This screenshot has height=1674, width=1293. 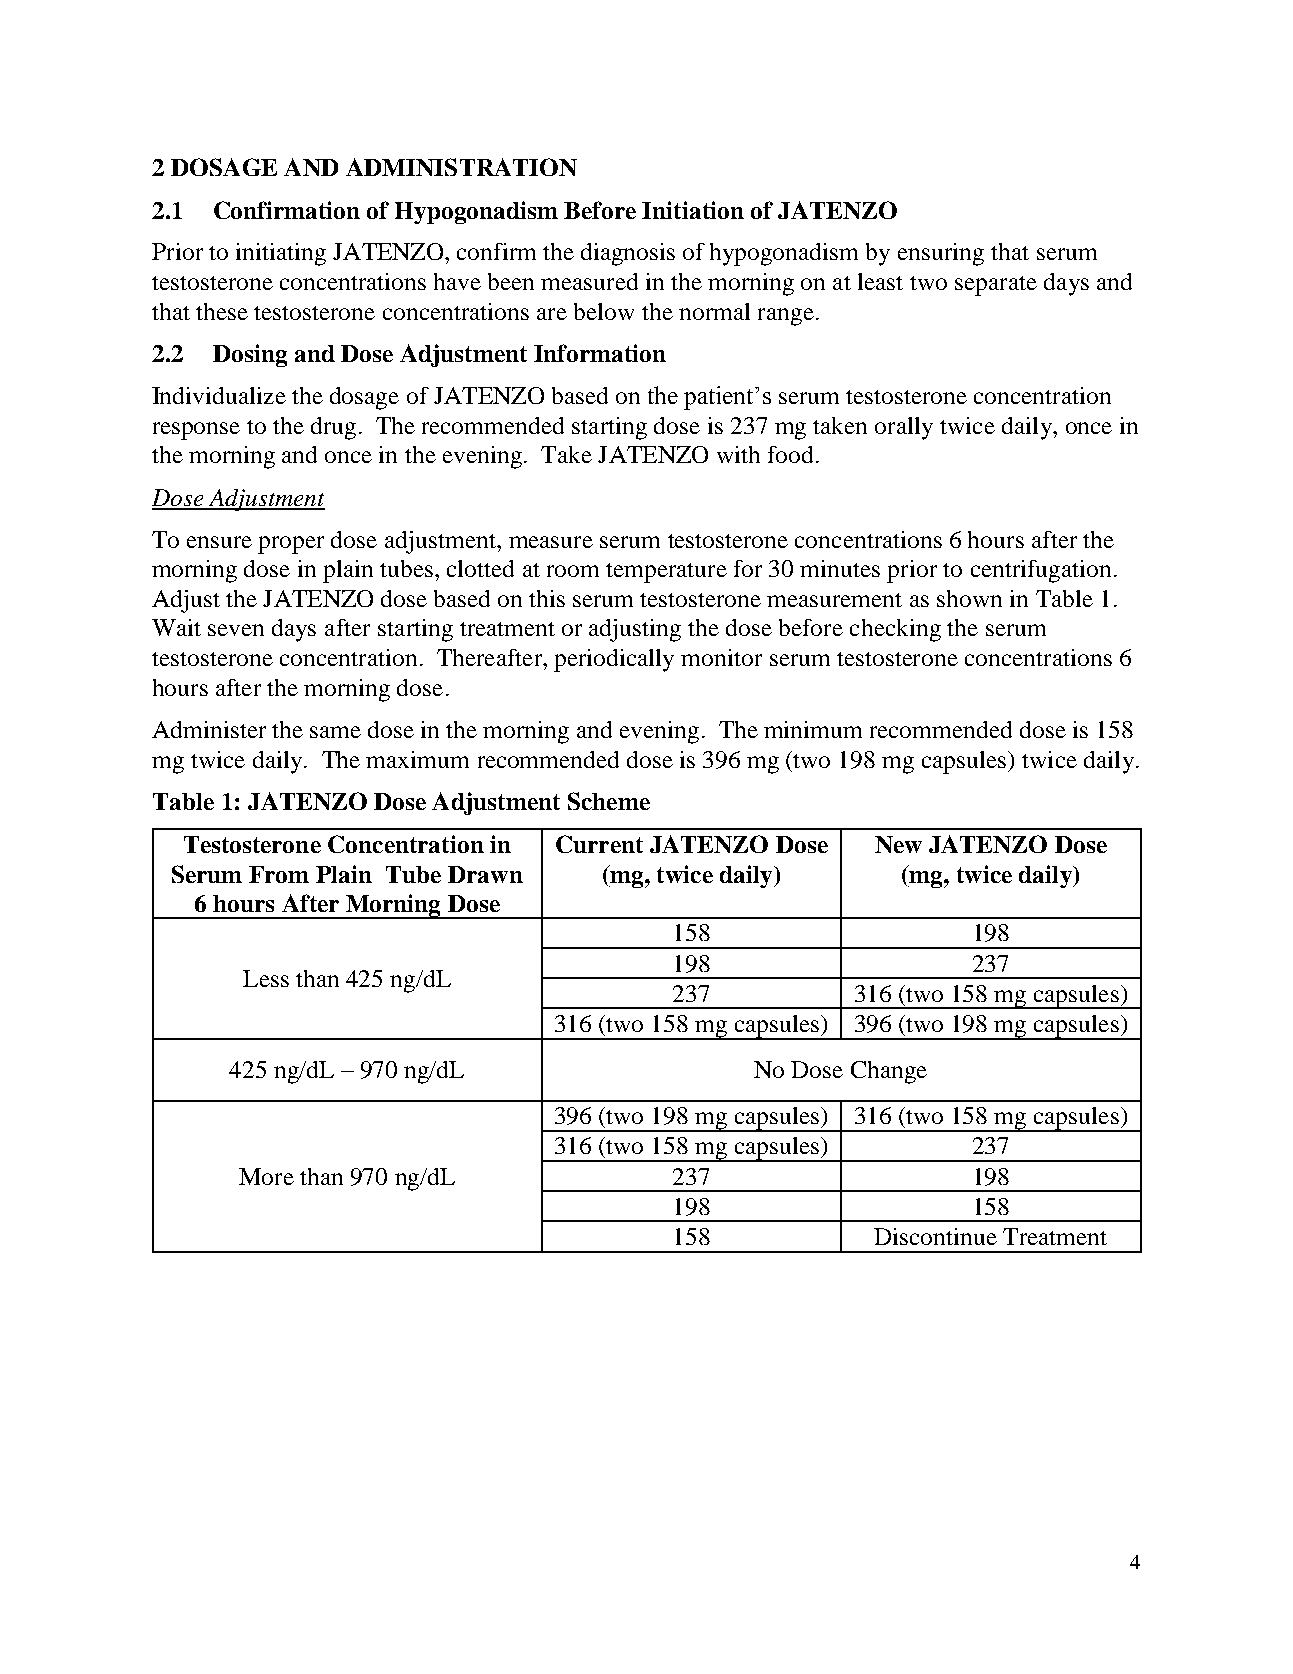 What do you see at coordinates (573, 571) in the screenshot?
I see `room` at bounding box center [573, 571].
